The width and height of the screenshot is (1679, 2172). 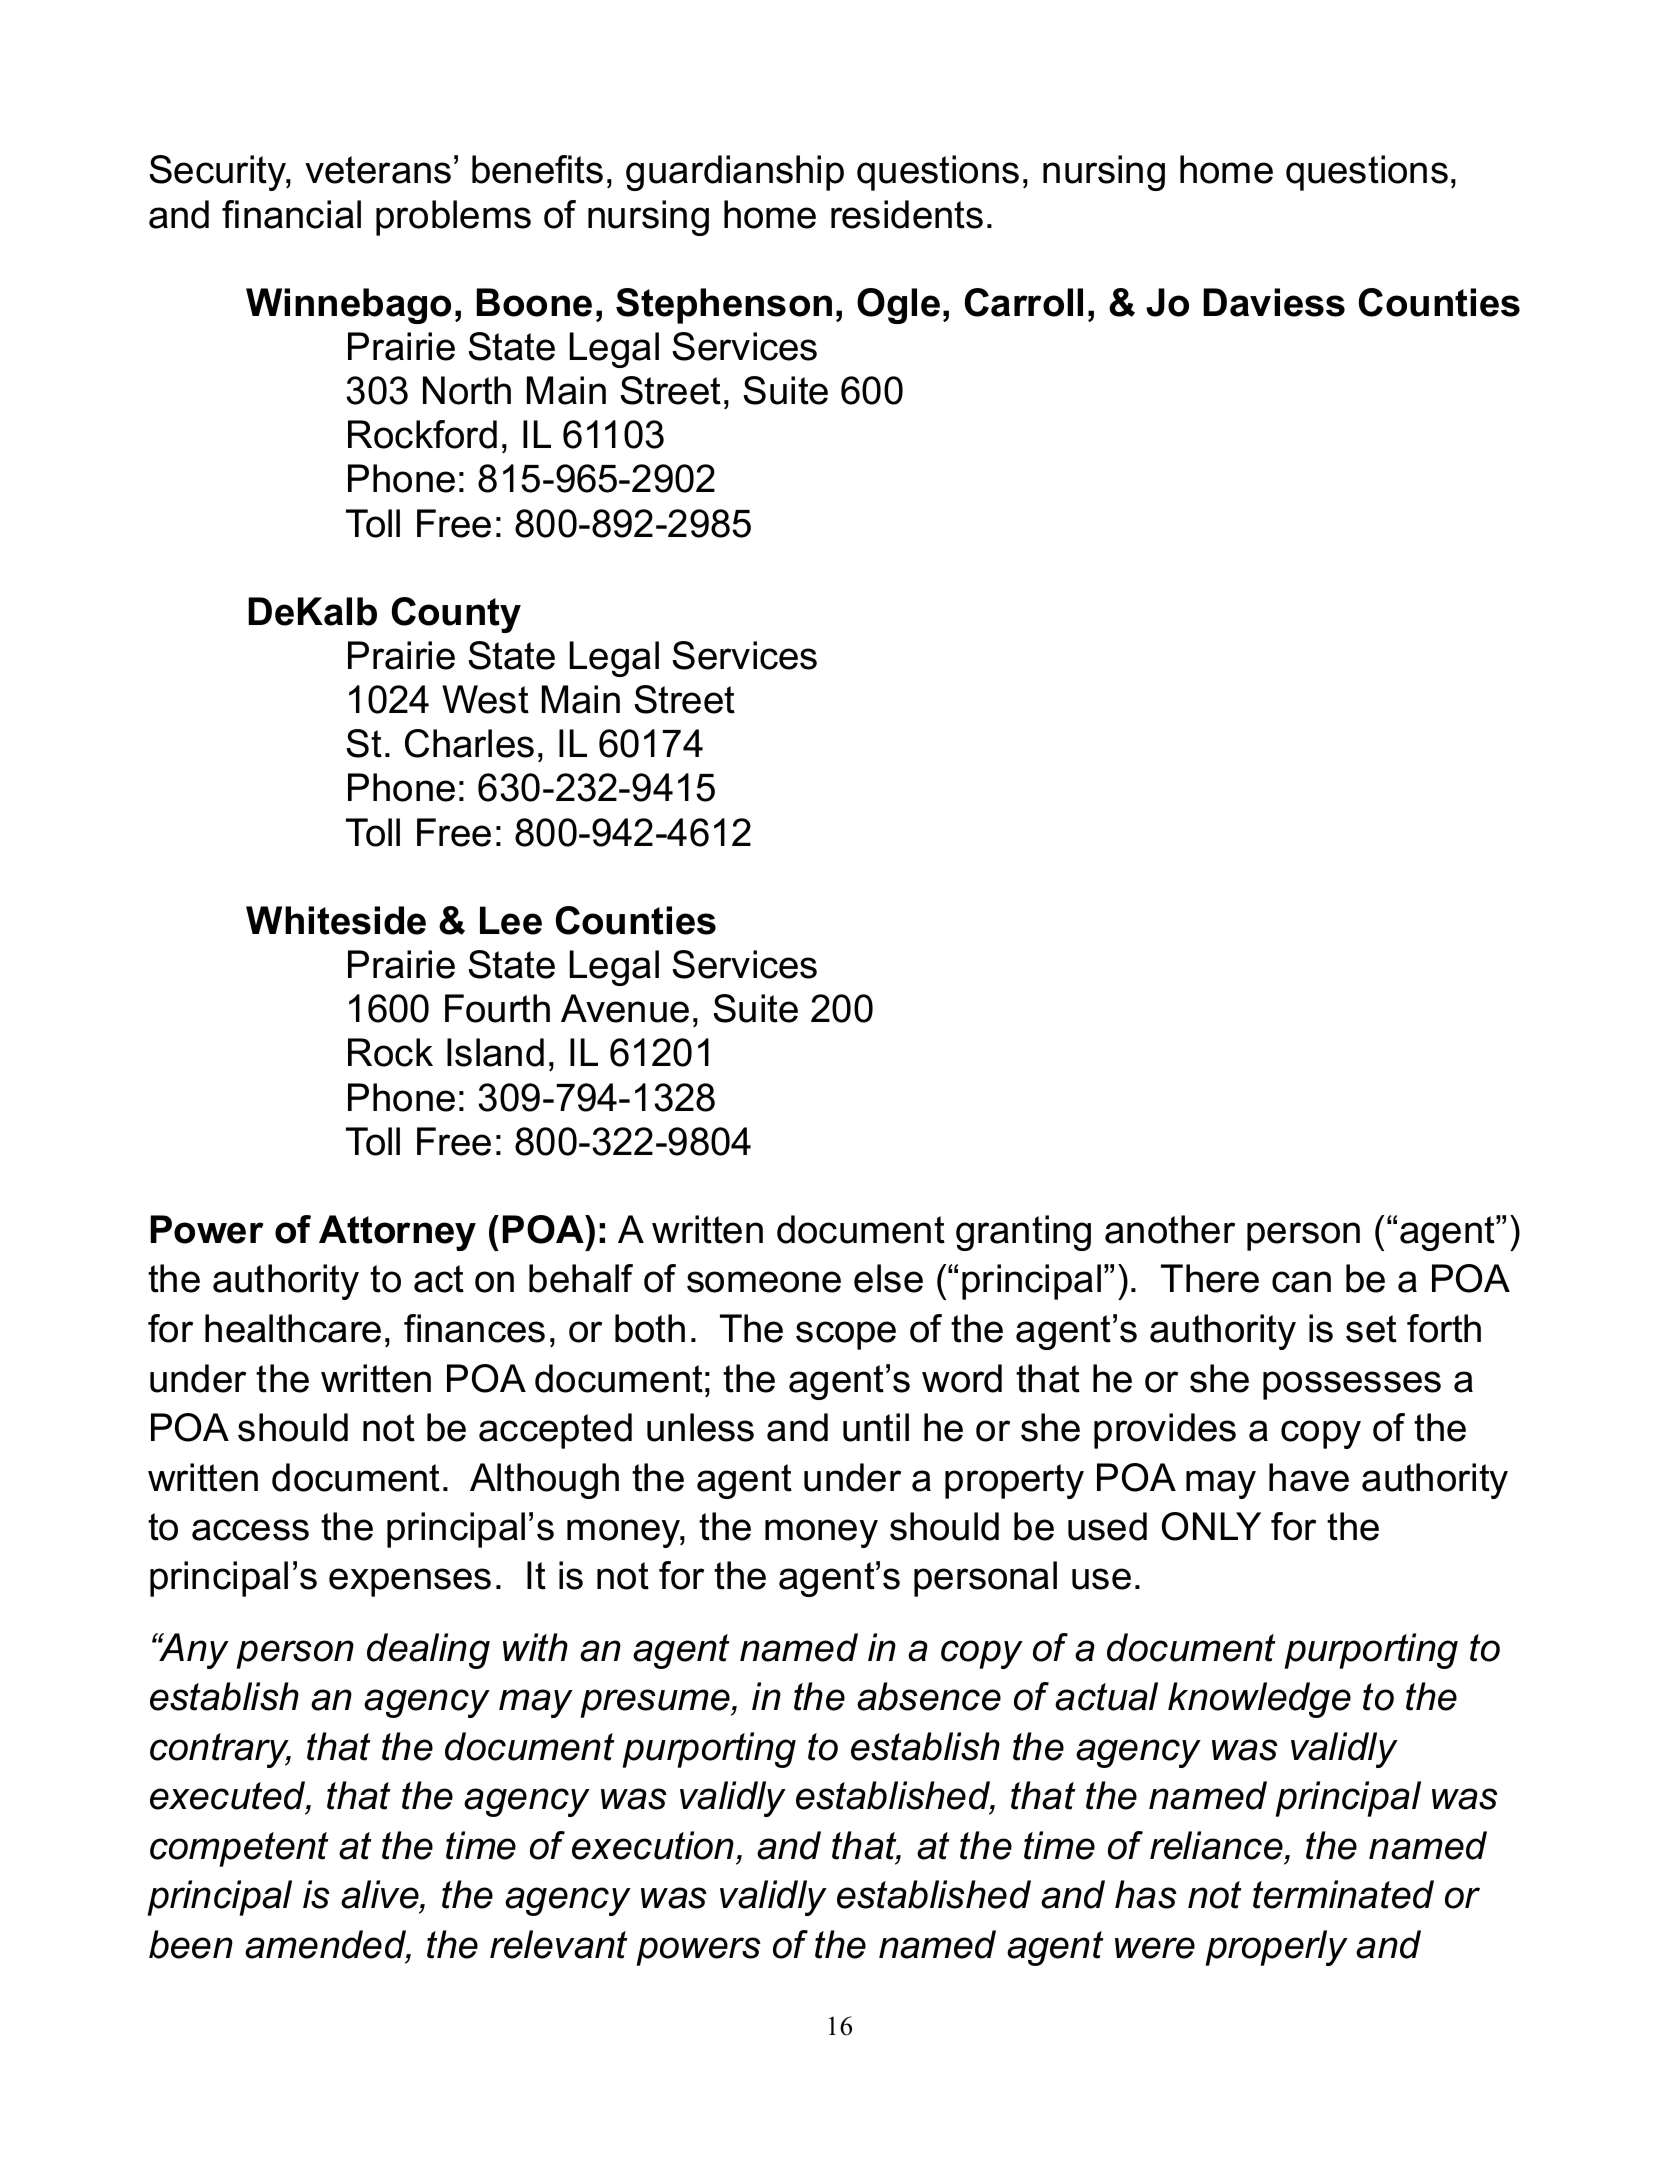 I want to click on Charles, so click(x=469, y=743).
